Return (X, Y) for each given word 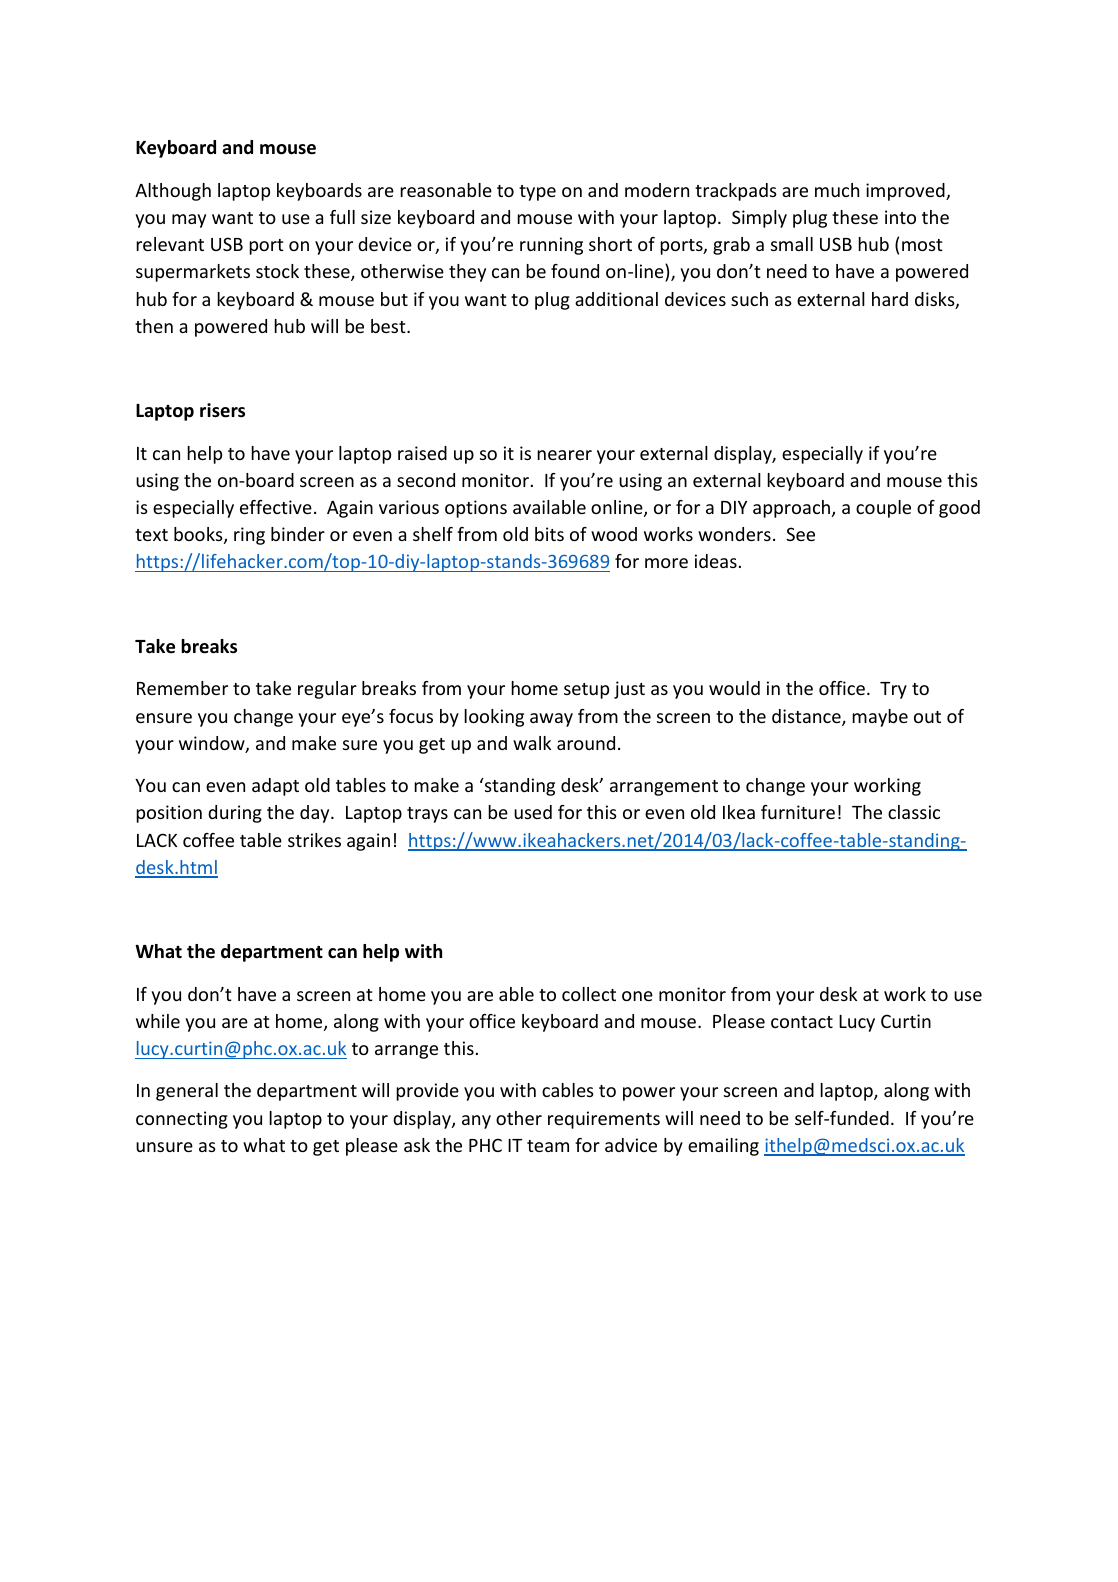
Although (173, 192)
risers (222, 410)
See (800, 534)
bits (549, 534)
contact (802, 1022)
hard (890, 299)
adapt (275, 787)
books (199, 535)
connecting (182, 1120)
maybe (880, 718)
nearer (564, 455)
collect (589, 994)
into (900, 217)
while (158, 1021)
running (551, 246)
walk (532, 743)
